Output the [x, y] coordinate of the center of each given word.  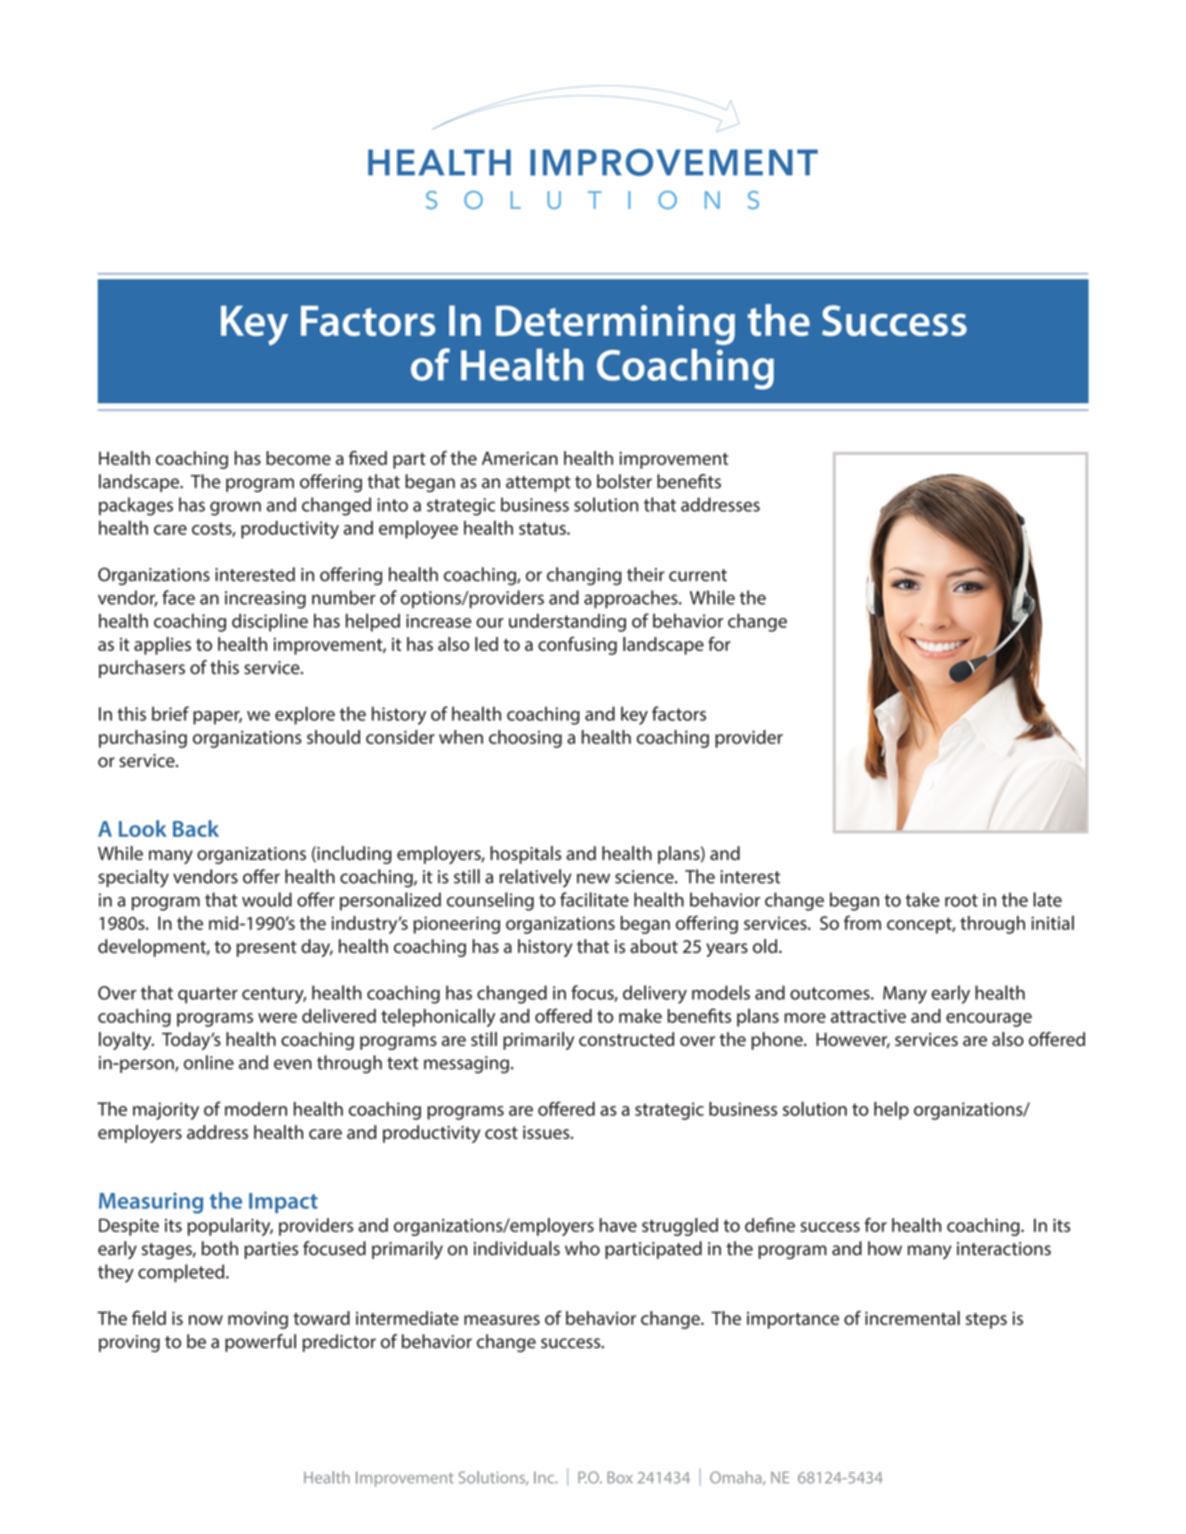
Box [619, 1477]
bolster [624, 481]
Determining [615, 325]
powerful [260, 1343]
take [923, 899]
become [298, 458]
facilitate [594, 899]
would [267, 899]
